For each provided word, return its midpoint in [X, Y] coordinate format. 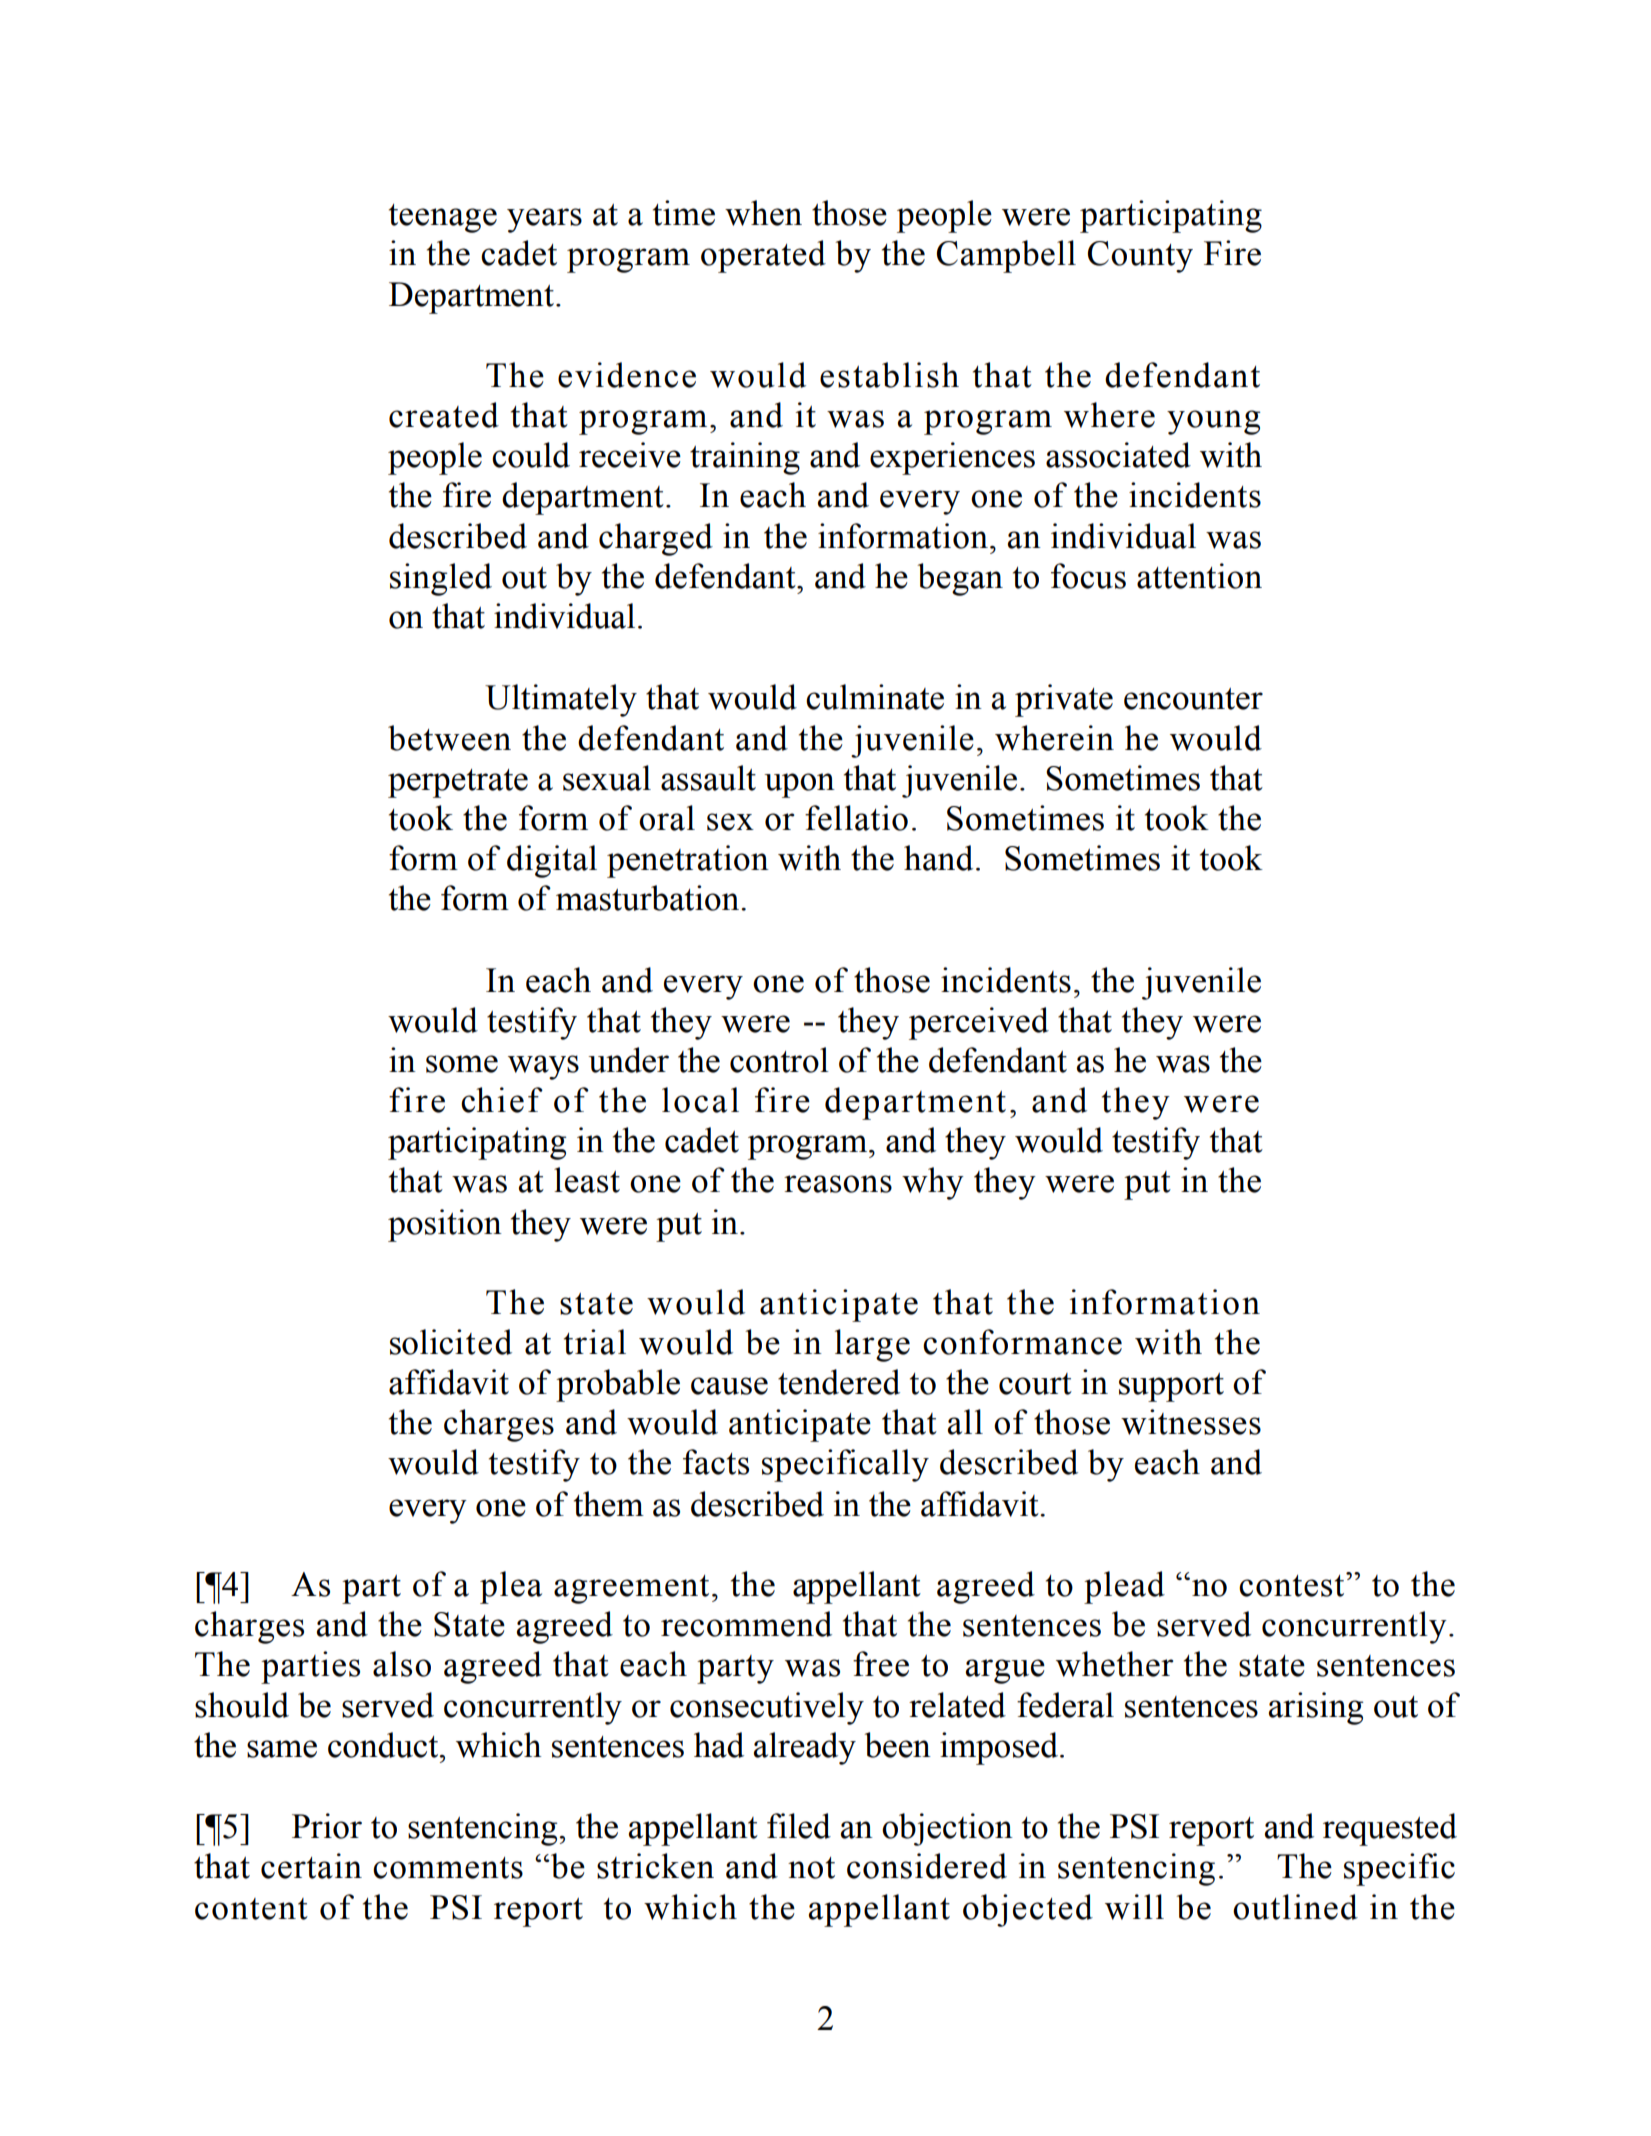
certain [311, 1866]
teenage [443, 218]
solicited [451, 1342]
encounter [1193, 699]
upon [799, 785]
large [872, 1345]
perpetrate [458, 783]
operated [763, 256]
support [1171, 1387]
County [1140, 257]
